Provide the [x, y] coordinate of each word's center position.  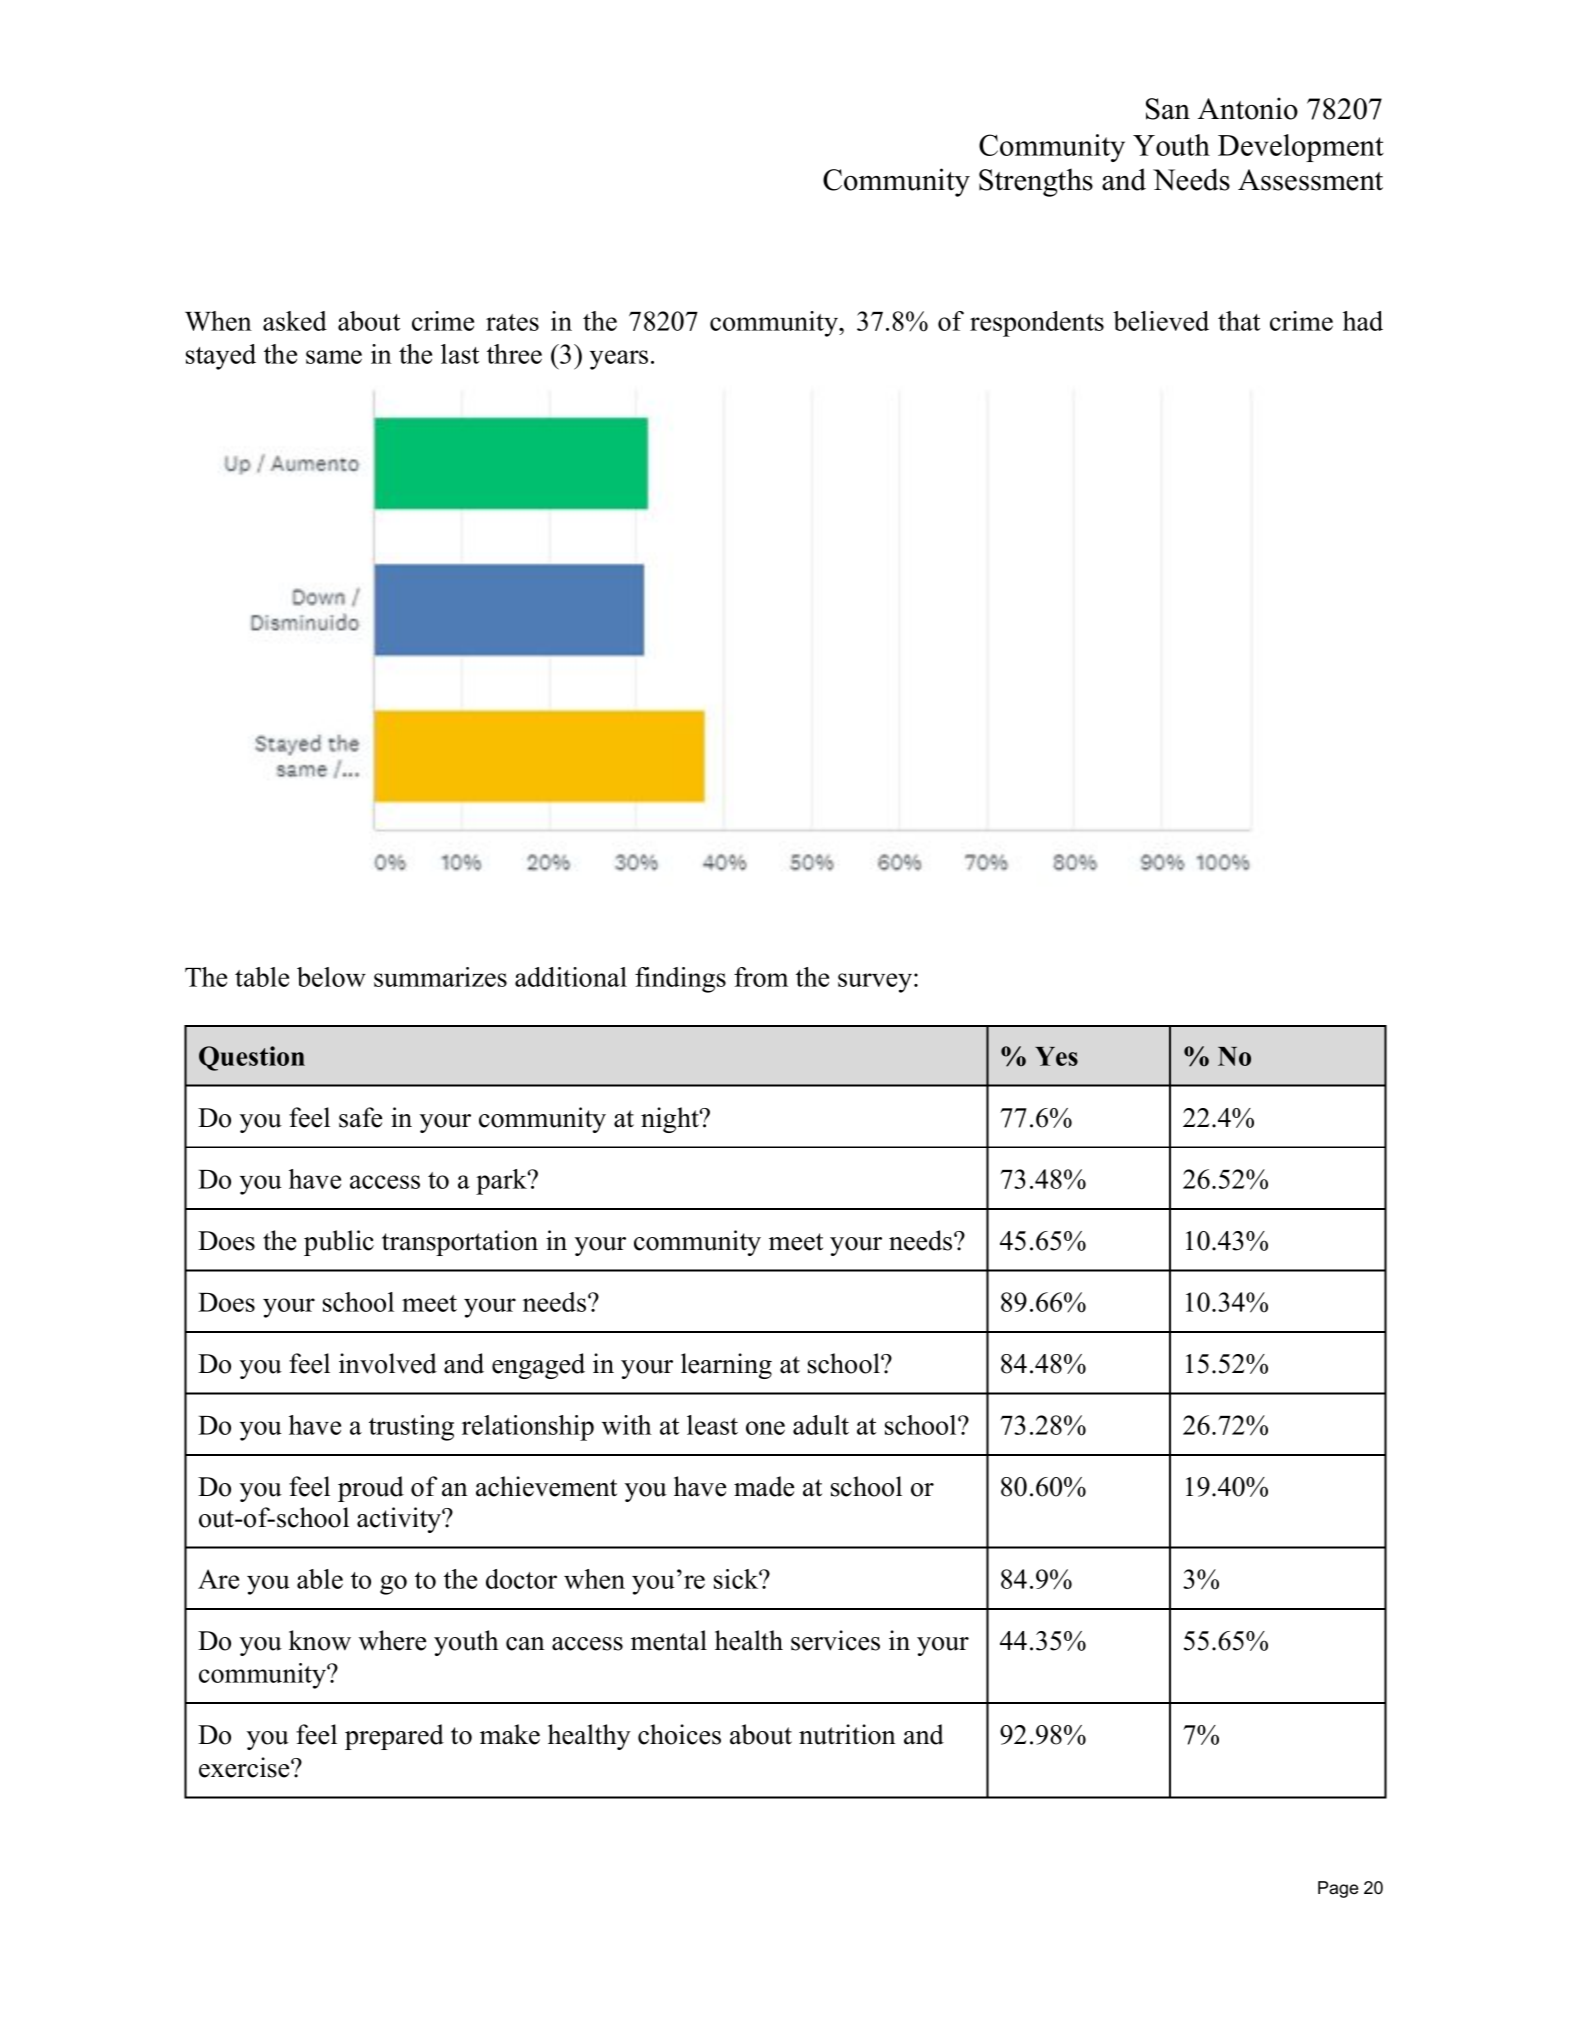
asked [295, 321]
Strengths [1036, 182]
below [331, 977]
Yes [1056, 1056]
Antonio [1248, 108]
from [761, 977]
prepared [394, 1737]
